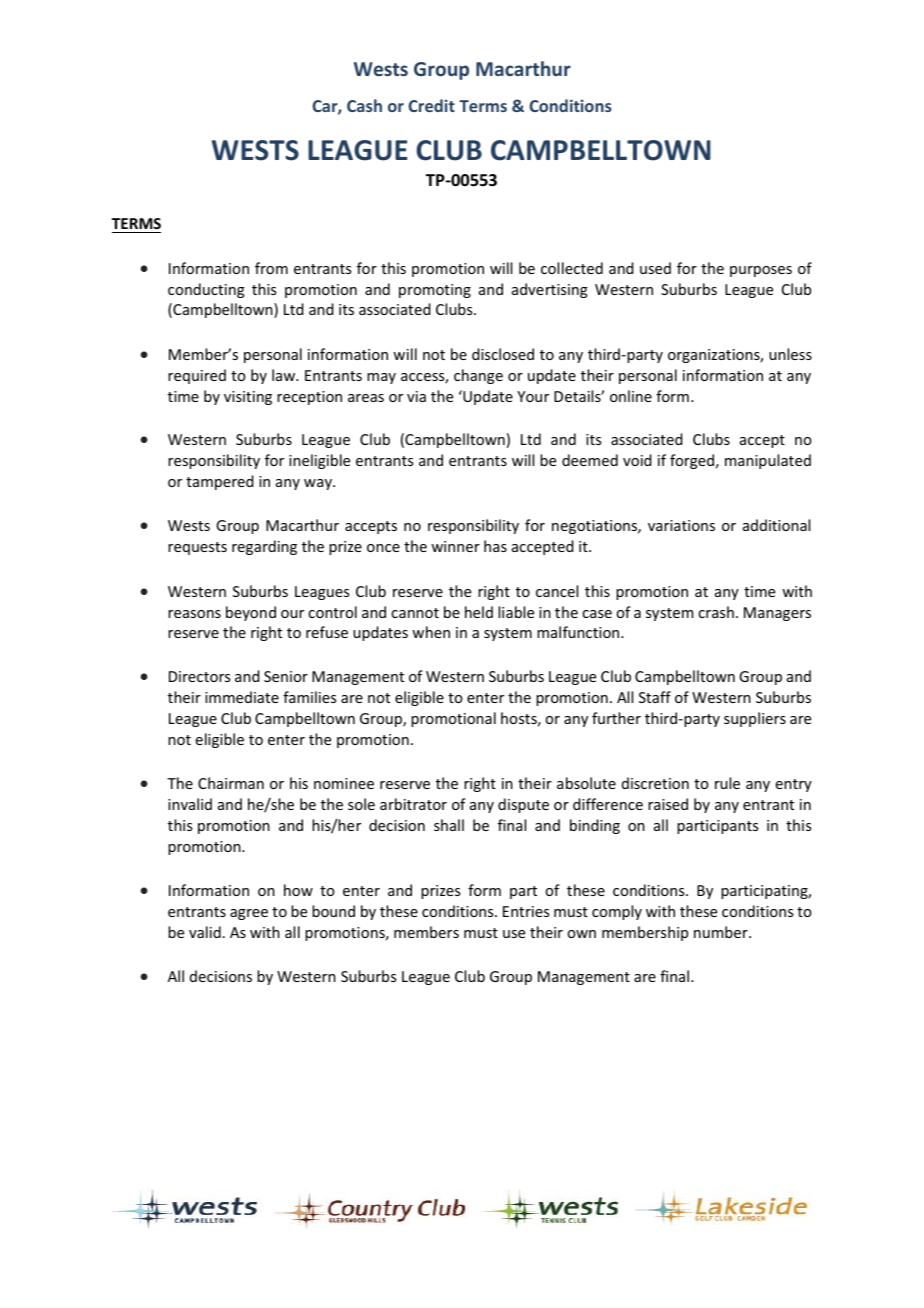  I want to click on has, so click(495, 546).
